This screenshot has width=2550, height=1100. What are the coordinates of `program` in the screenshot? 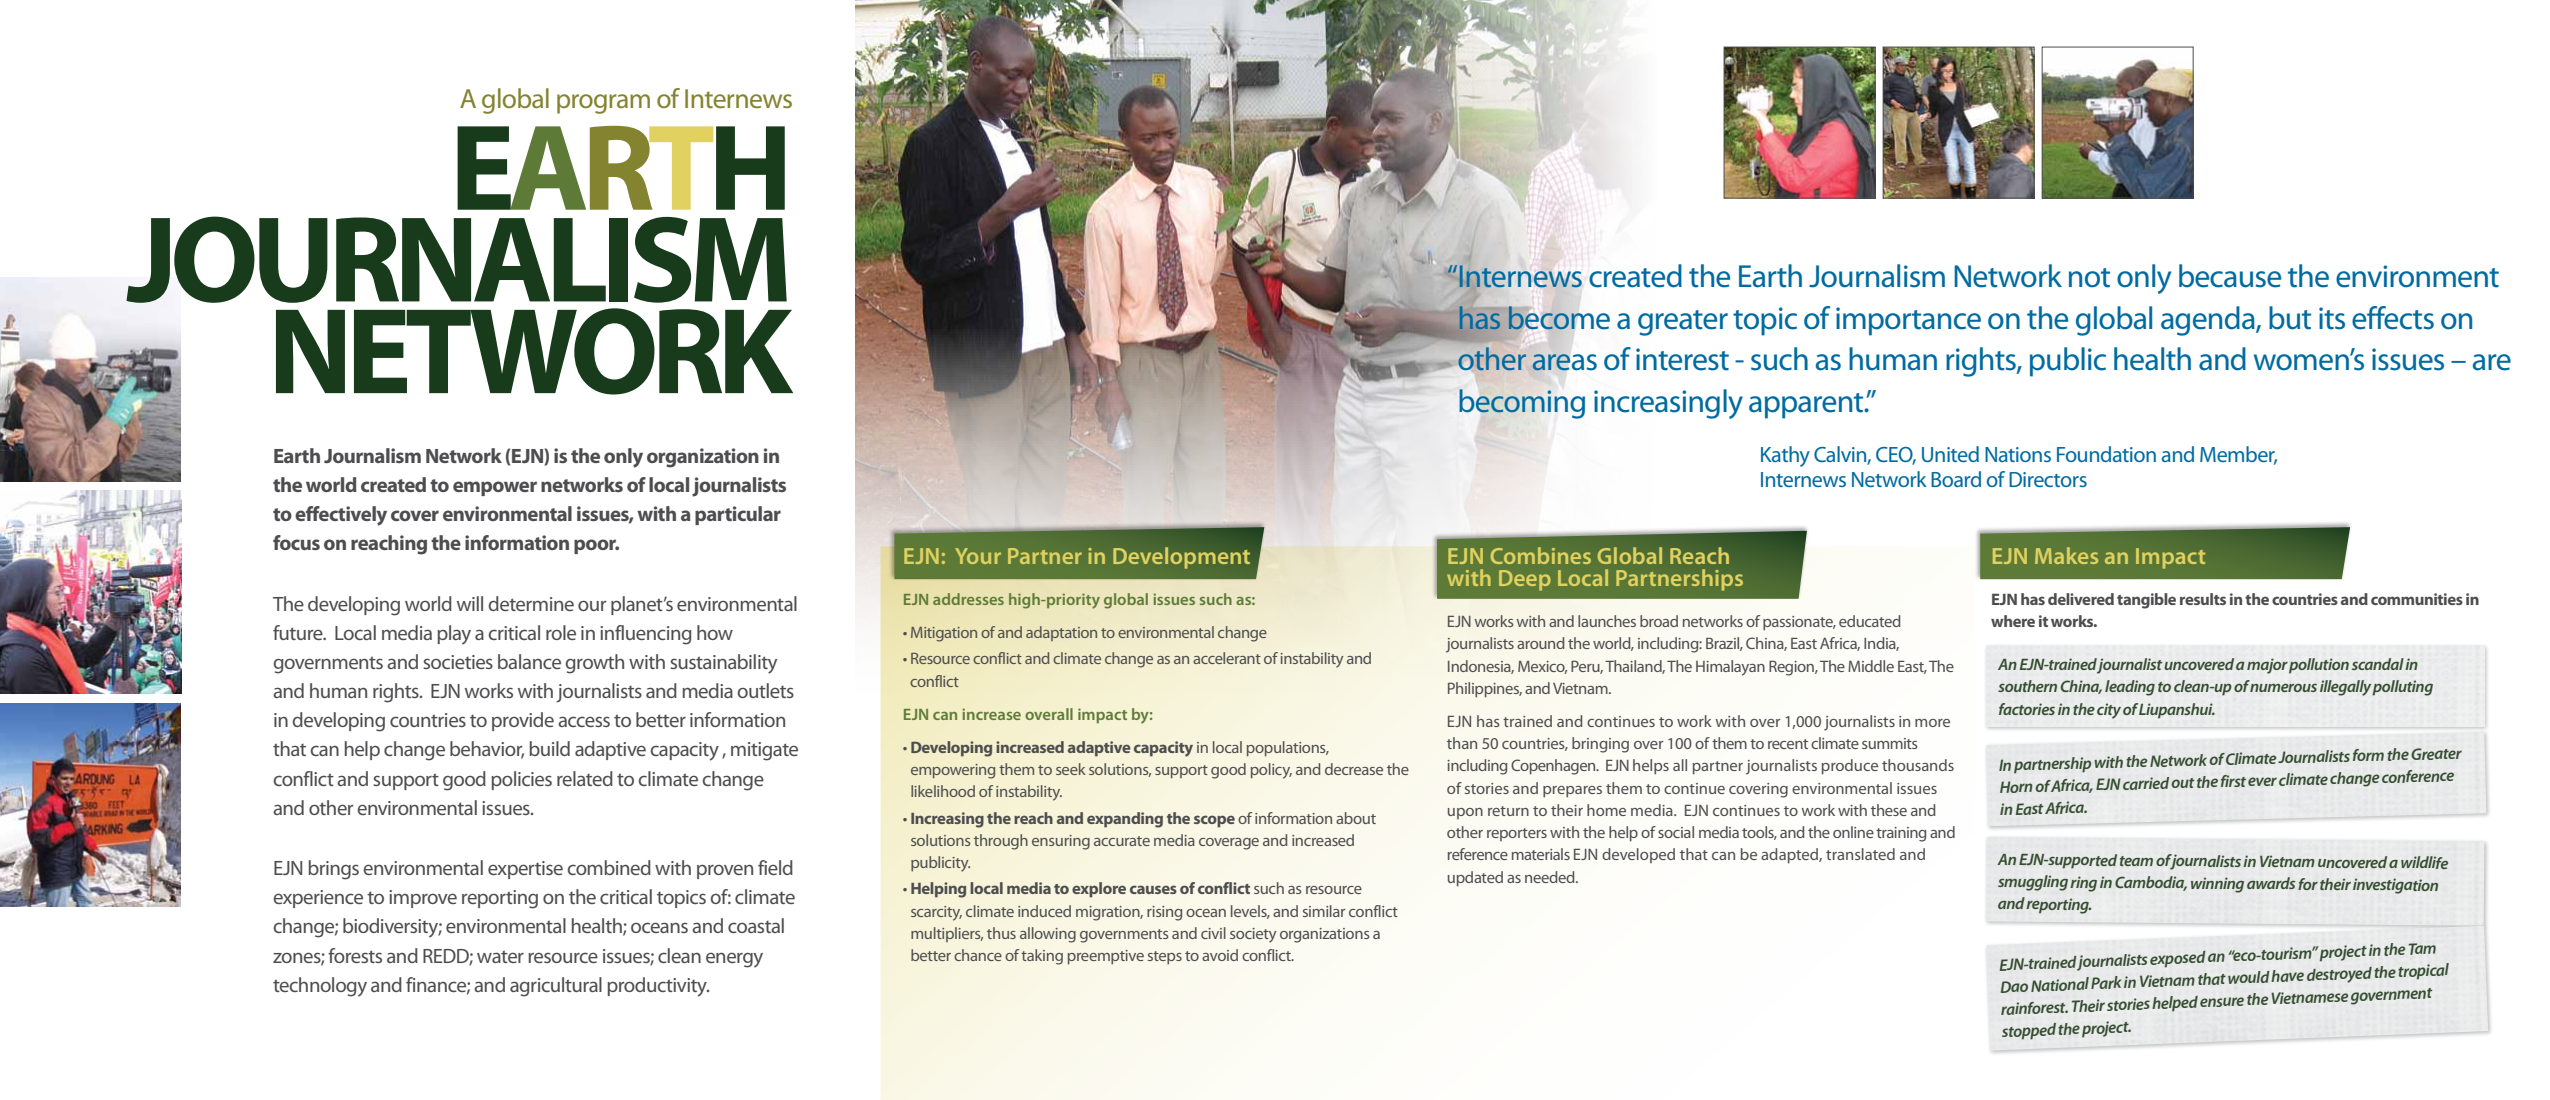 It's located at (603, 104).
